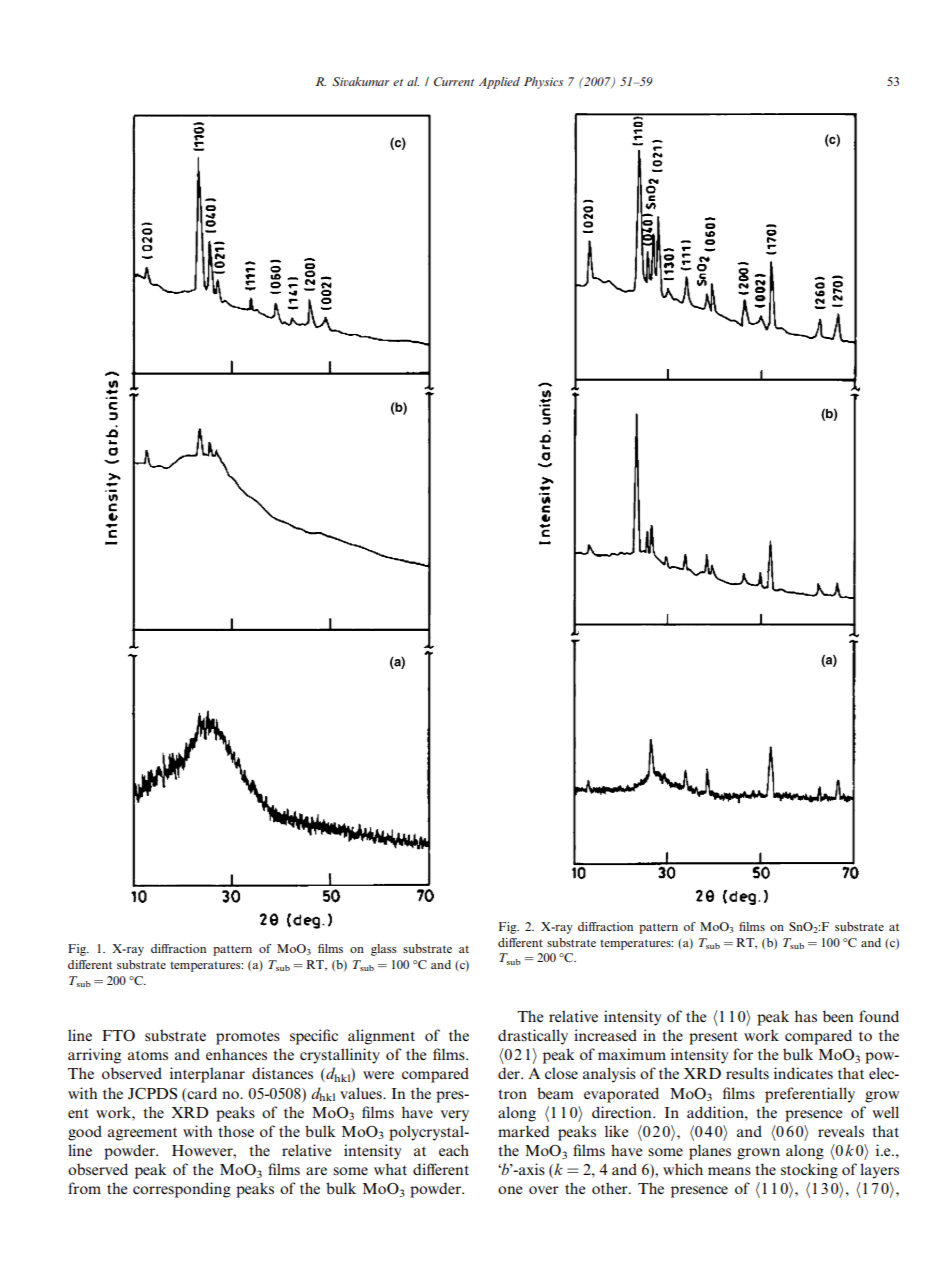 The image size is (952, 1270). Describe the element at coordinates (148, 1055) in the page. I see `atoms` at that location.
